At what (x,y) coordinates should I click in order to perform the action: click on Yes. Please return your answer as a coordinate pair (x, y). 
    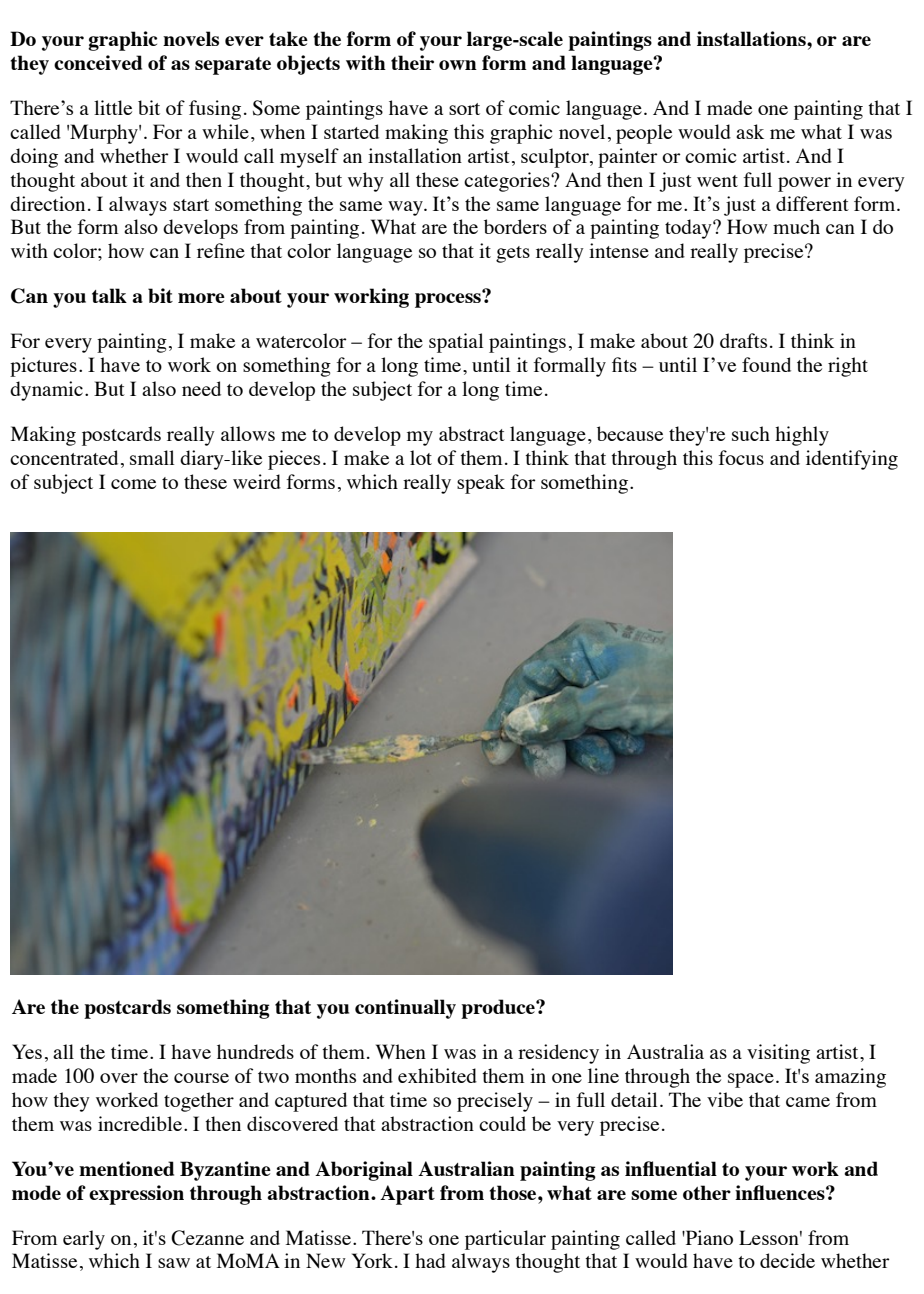
    Looking at the image, I should click on (27, 1051).
